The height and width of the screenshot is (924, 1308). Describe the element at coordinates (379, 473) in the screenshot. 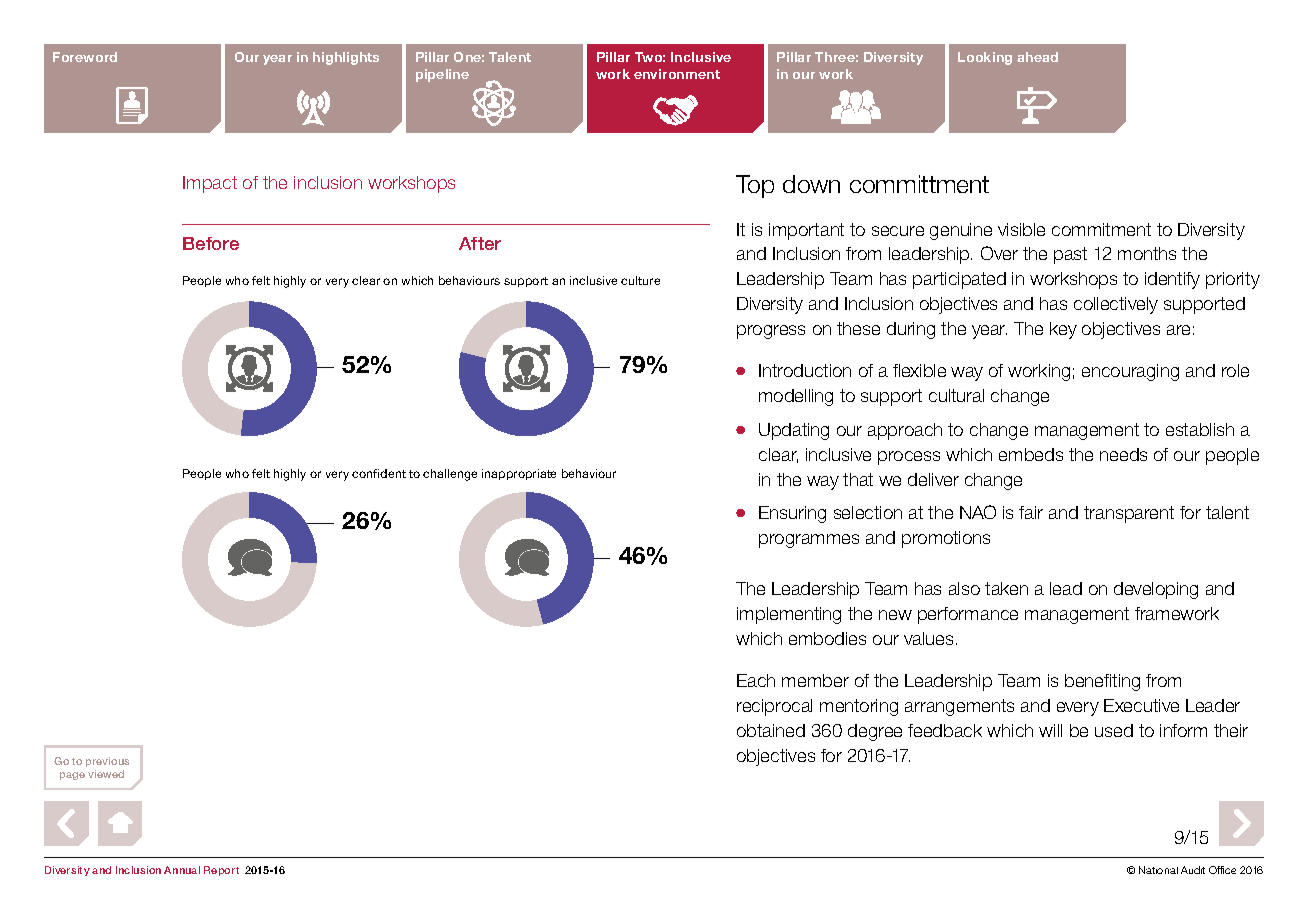

I see `confident` at that location.
